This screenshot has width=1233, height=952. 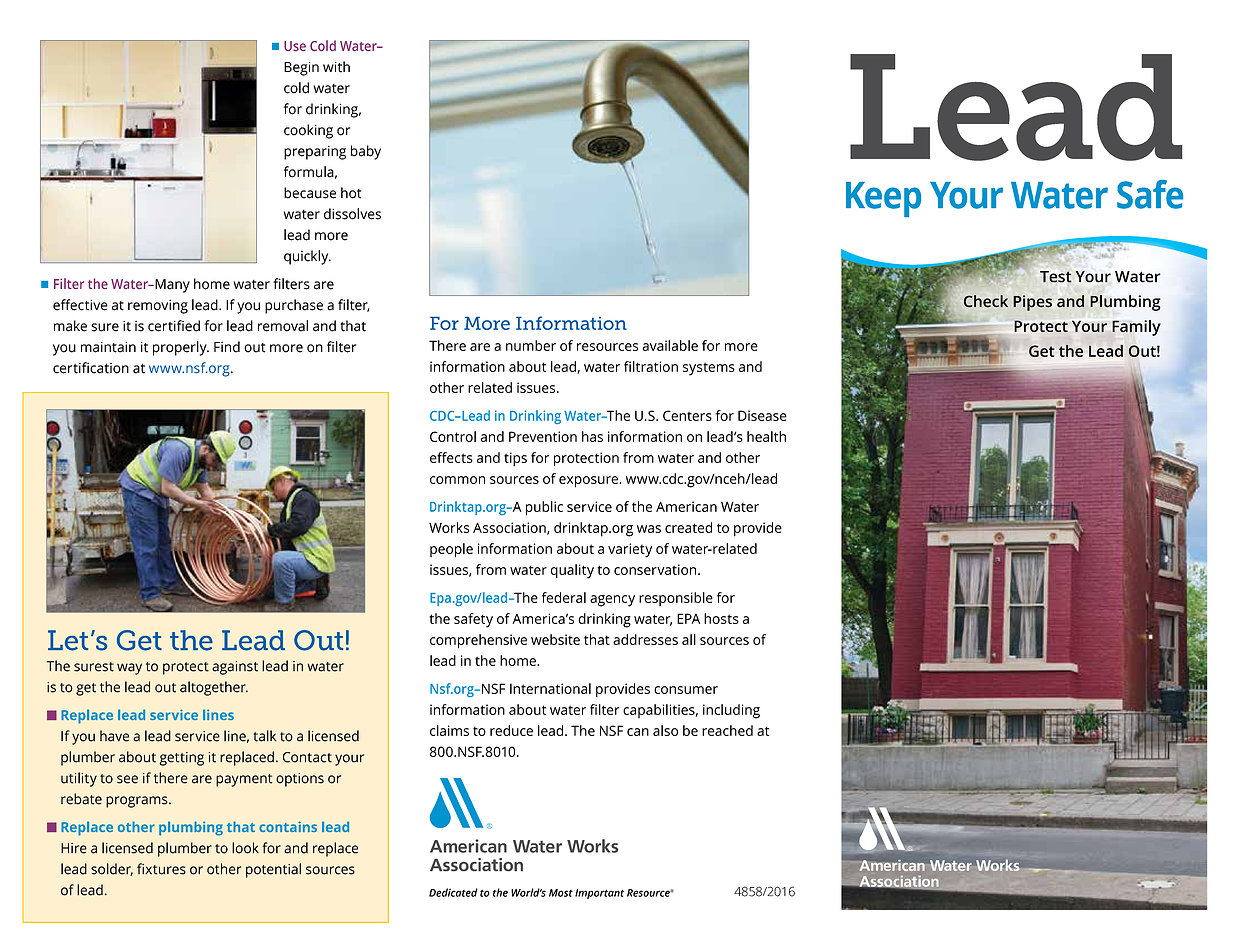 I want to click on against, so click(x=235, y=668).
